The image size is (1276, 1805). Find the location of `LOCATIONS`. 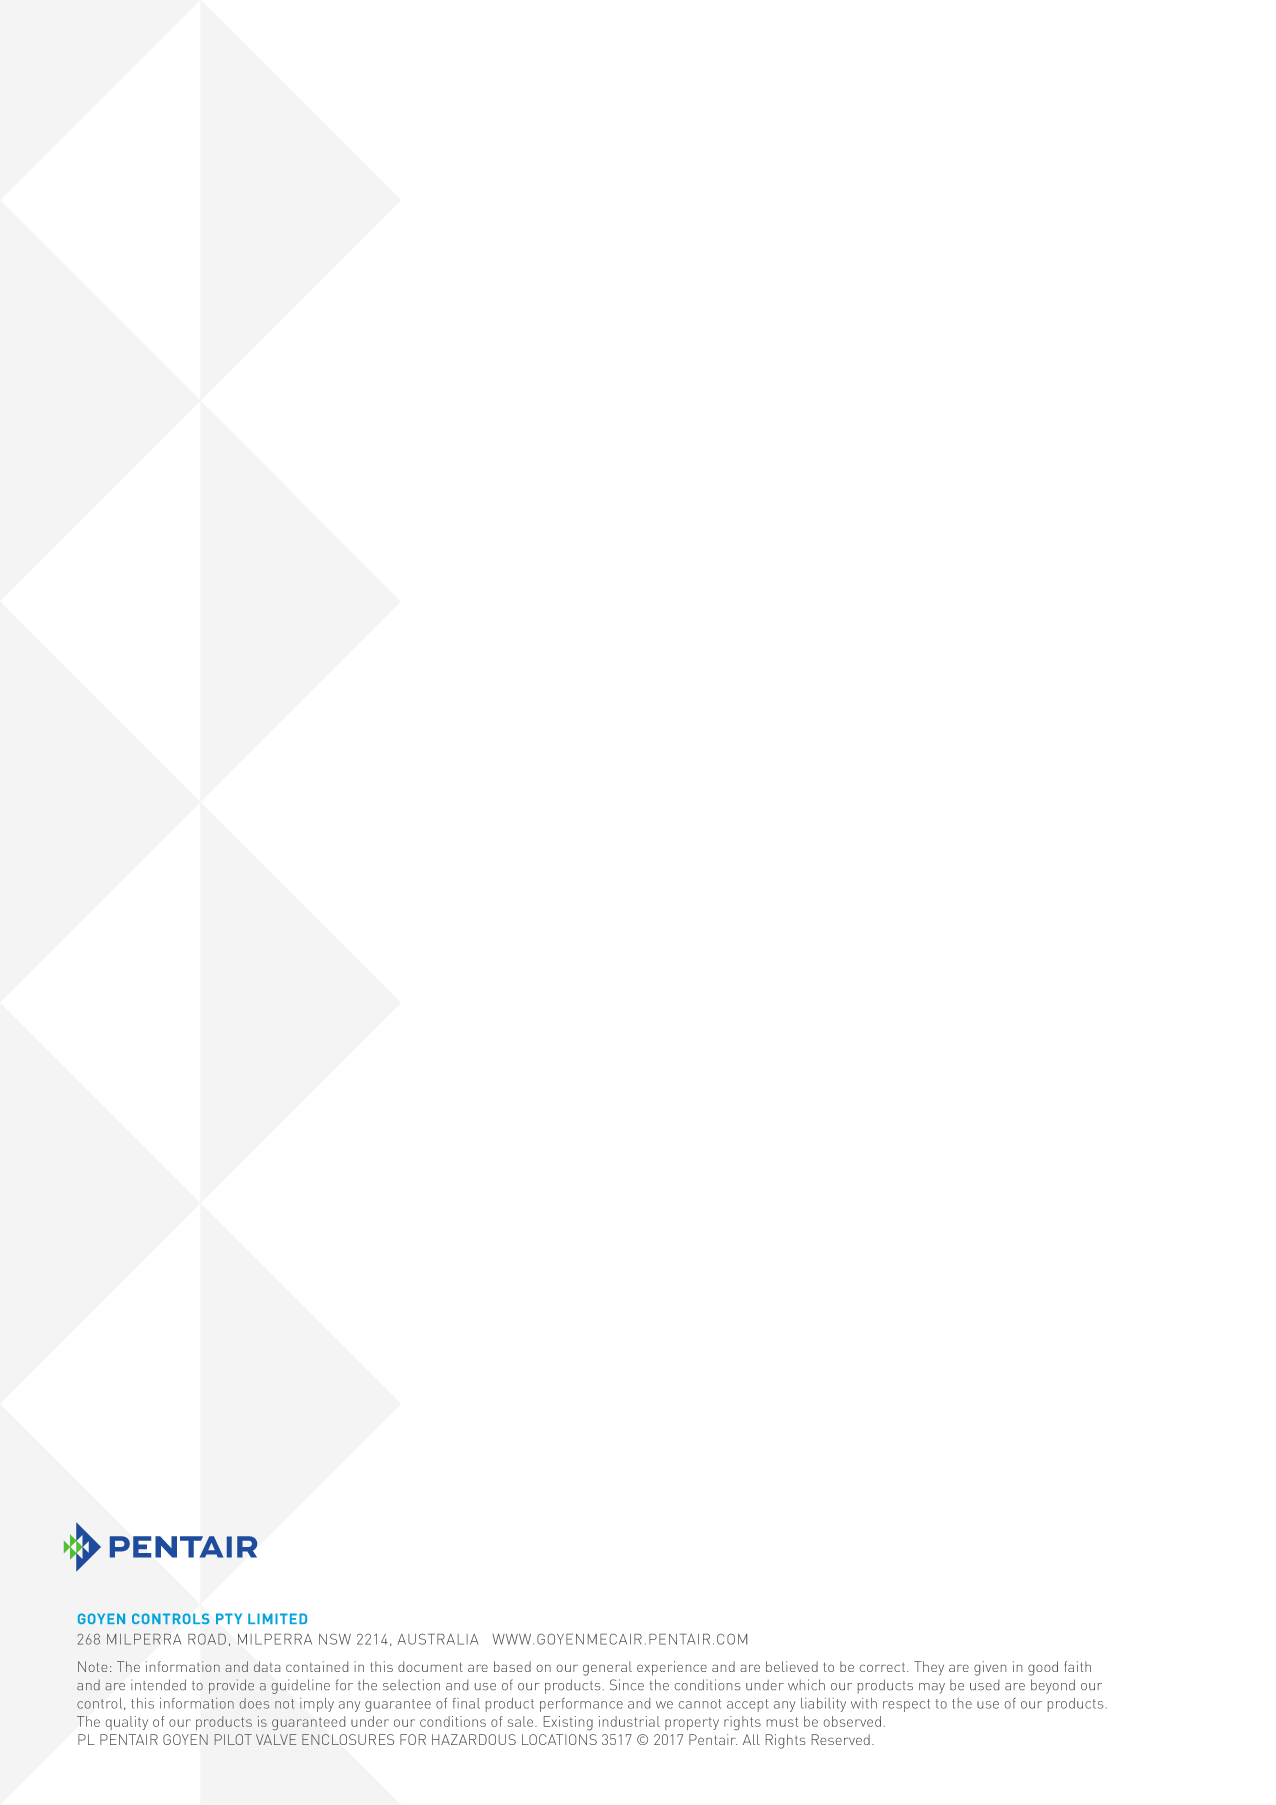

LOCATIONS is located at coordinates (559, 1739).
